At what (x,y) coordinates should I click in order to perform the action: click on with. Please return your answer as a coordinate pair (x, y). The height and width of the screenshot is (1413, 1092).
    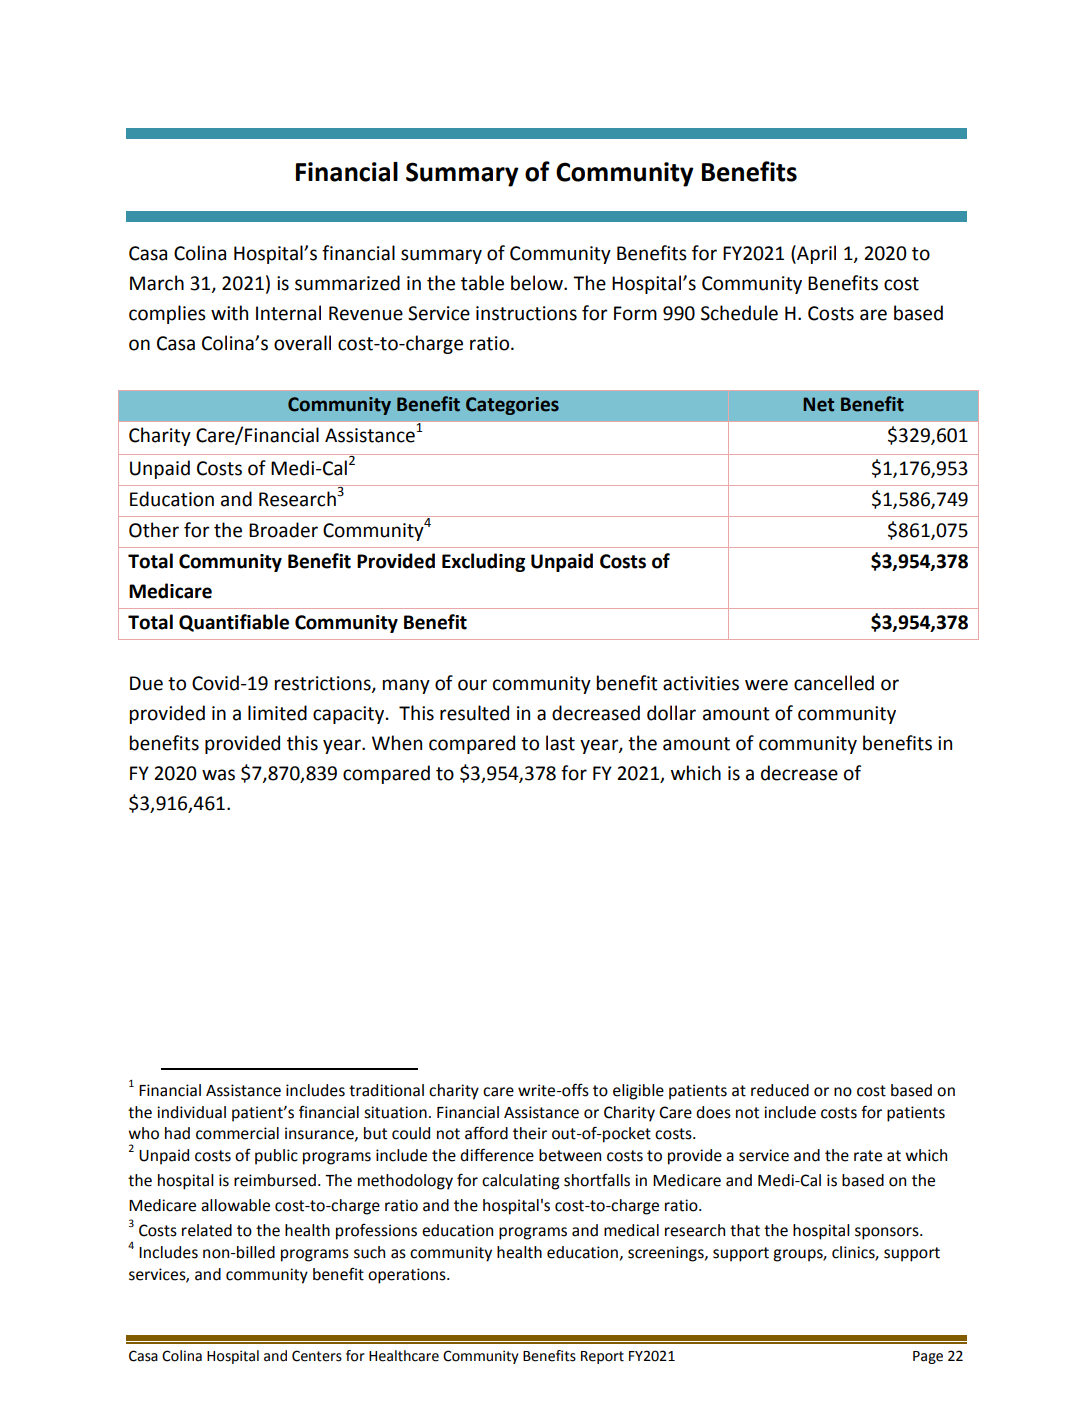
    Looking at the image, I should click on (229, 313).
